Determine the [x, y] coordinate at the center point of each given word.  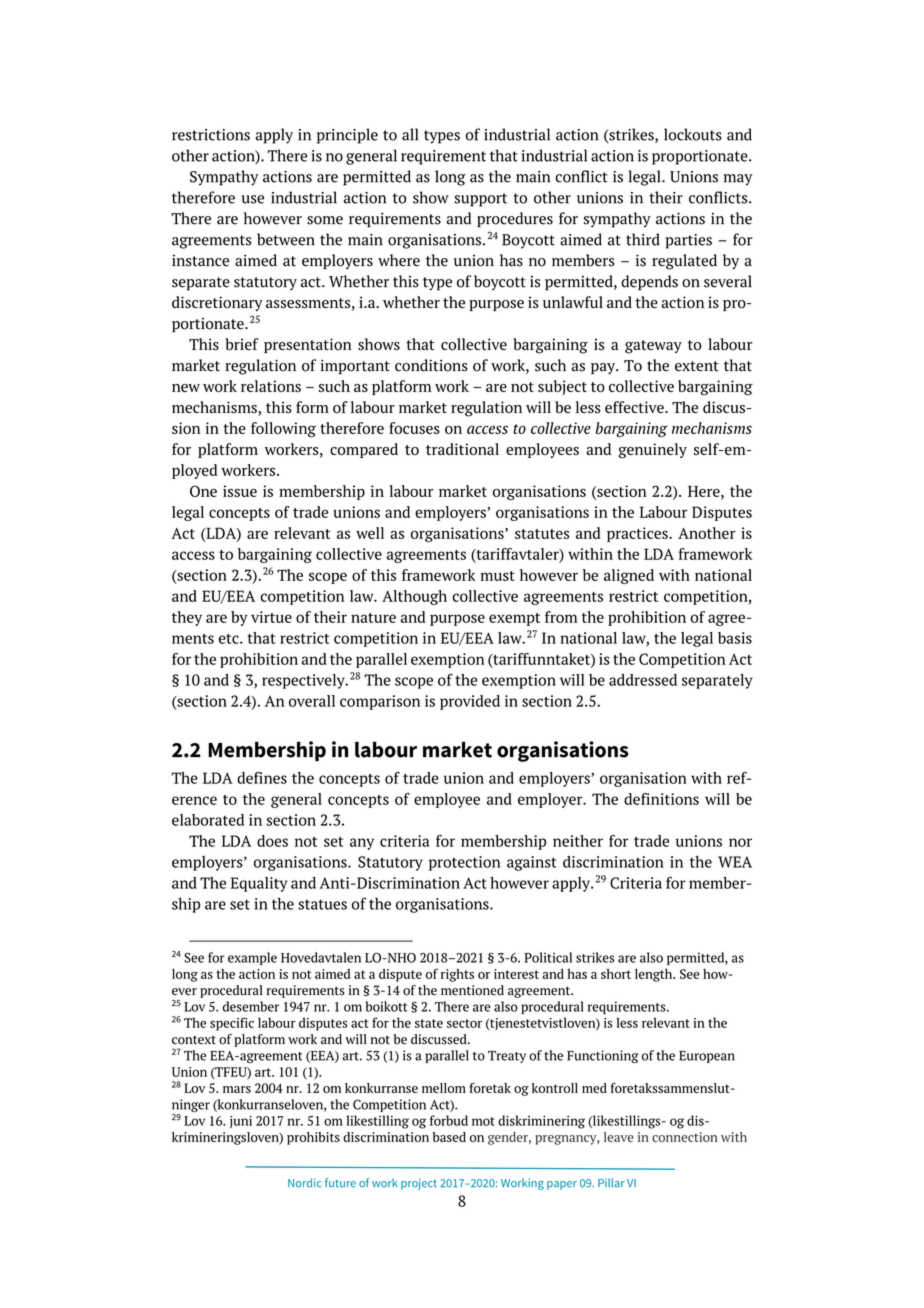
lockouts [693, 134]
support [481, 200]
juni [241, 1122]
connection [685, 1137]
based [449, 1137]
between [286, 239]
